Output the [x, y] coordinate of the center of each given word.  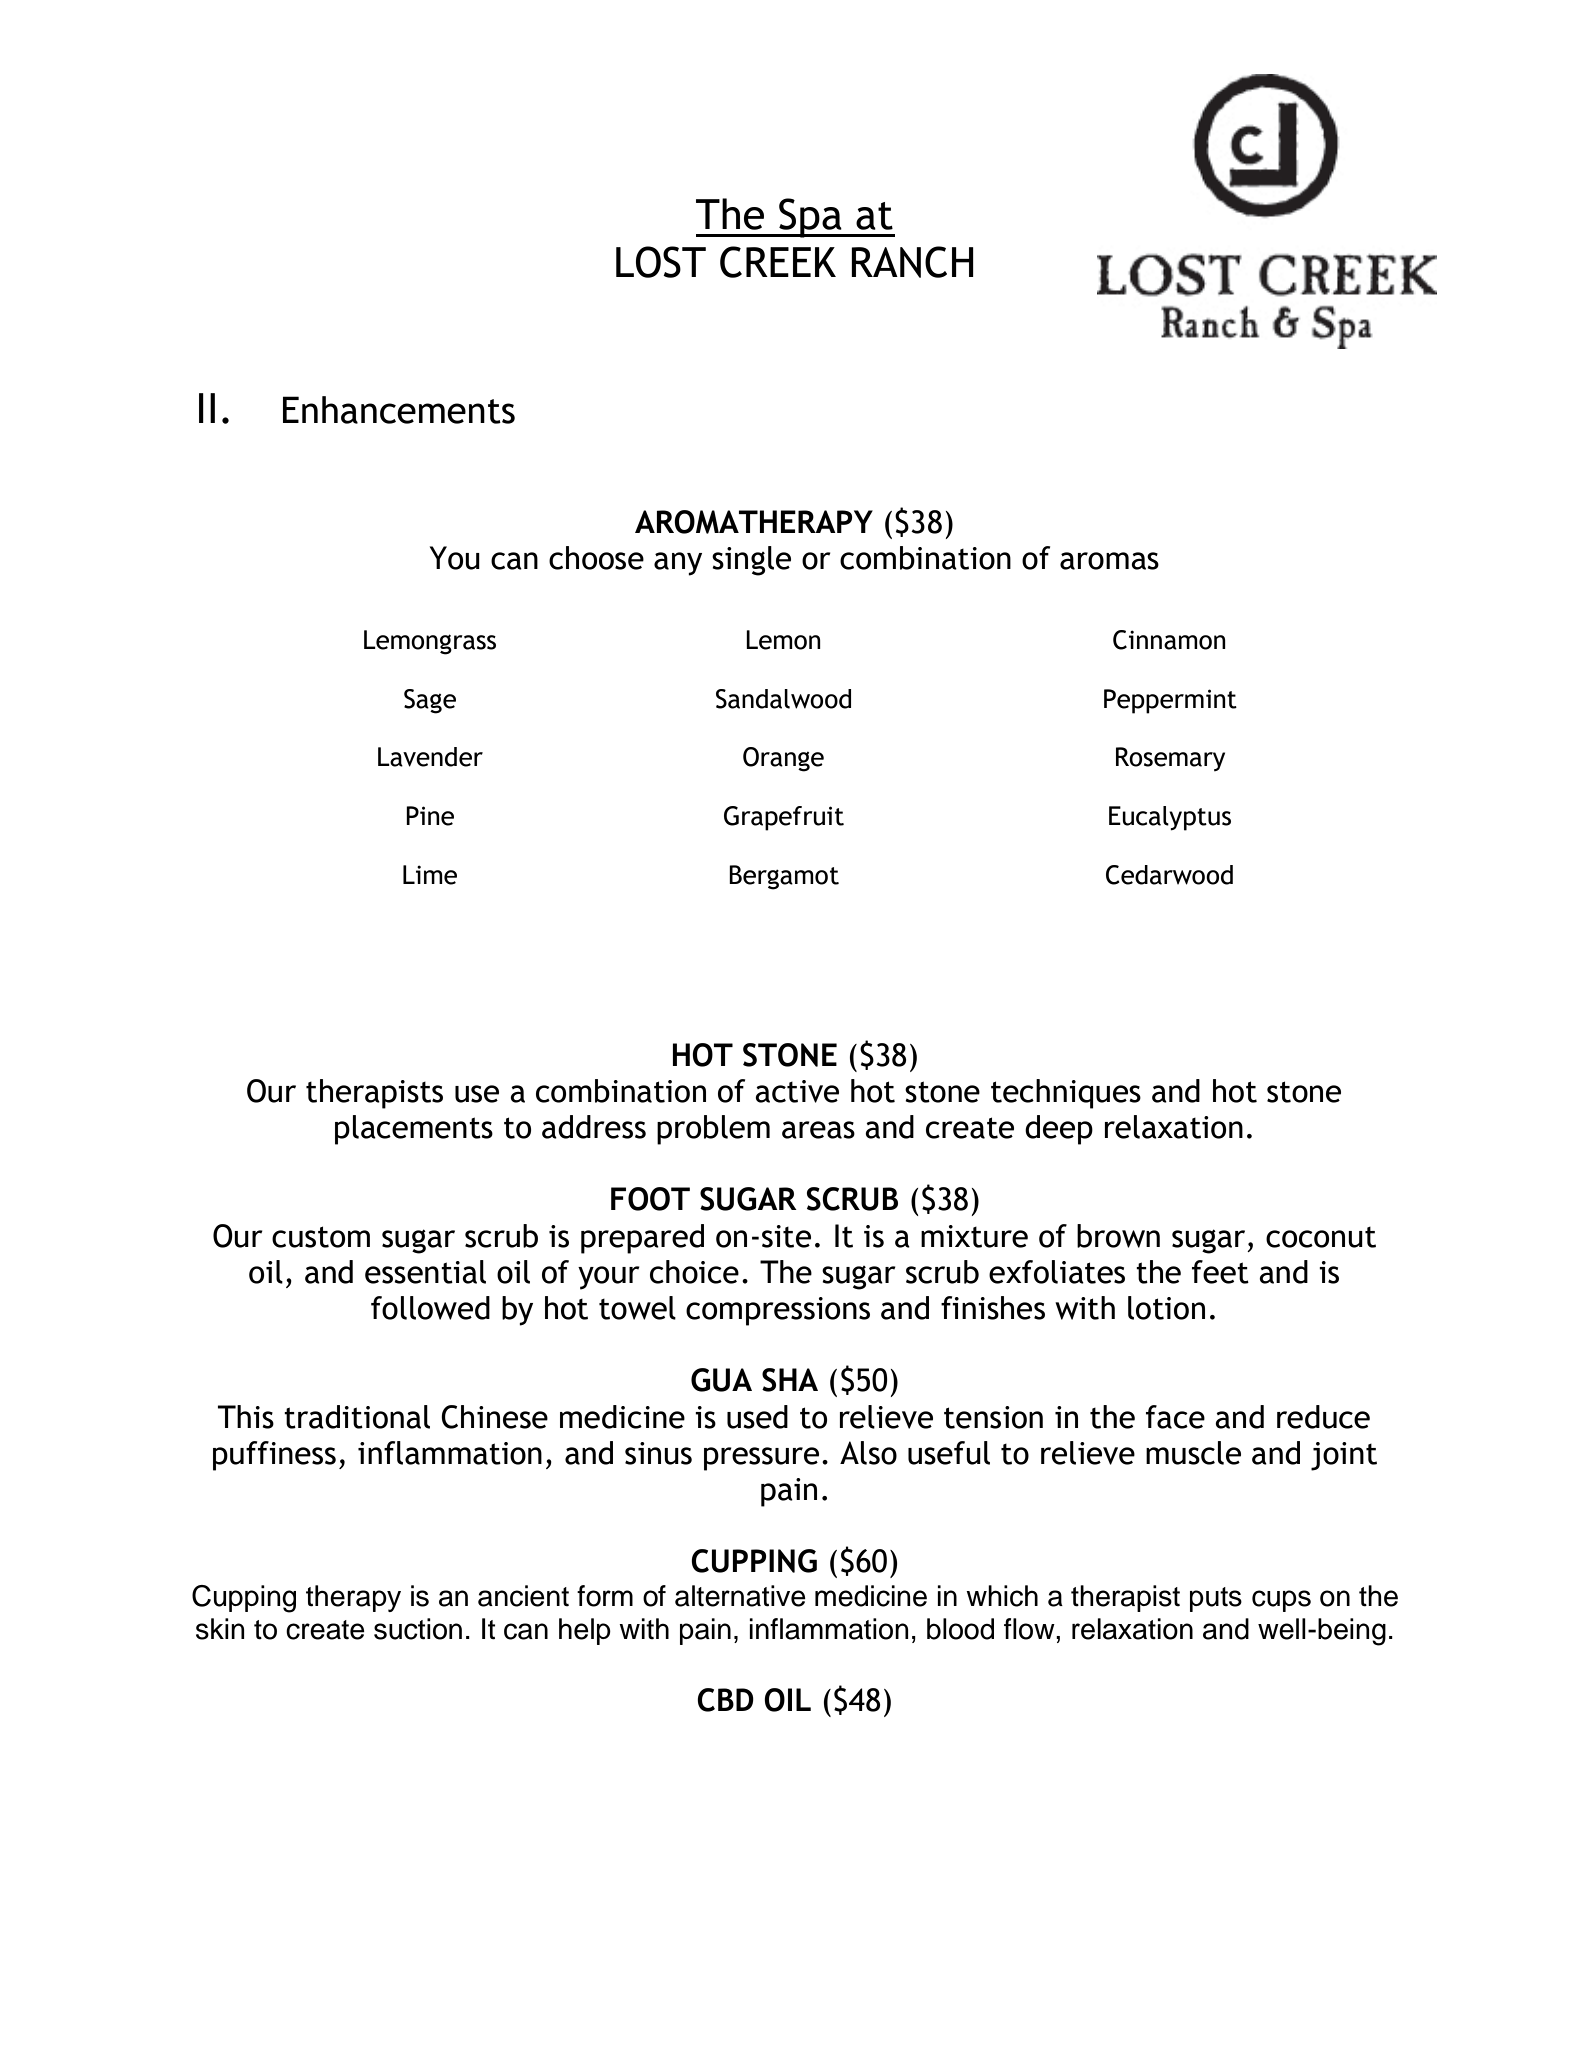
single [751, 561]
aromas [1109, 561]
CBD [725, 1700]
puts [1216, 1599]
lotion [1166, 1308]
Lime [430, 875]
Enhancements [399, 410]
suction [418, 1629]
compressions [778, 1311]
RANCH [912, 262]
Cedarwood [1169, 875]
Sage [430, 701]
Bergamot [784, 877]
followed [430, 1308]
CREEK [778, 262]
